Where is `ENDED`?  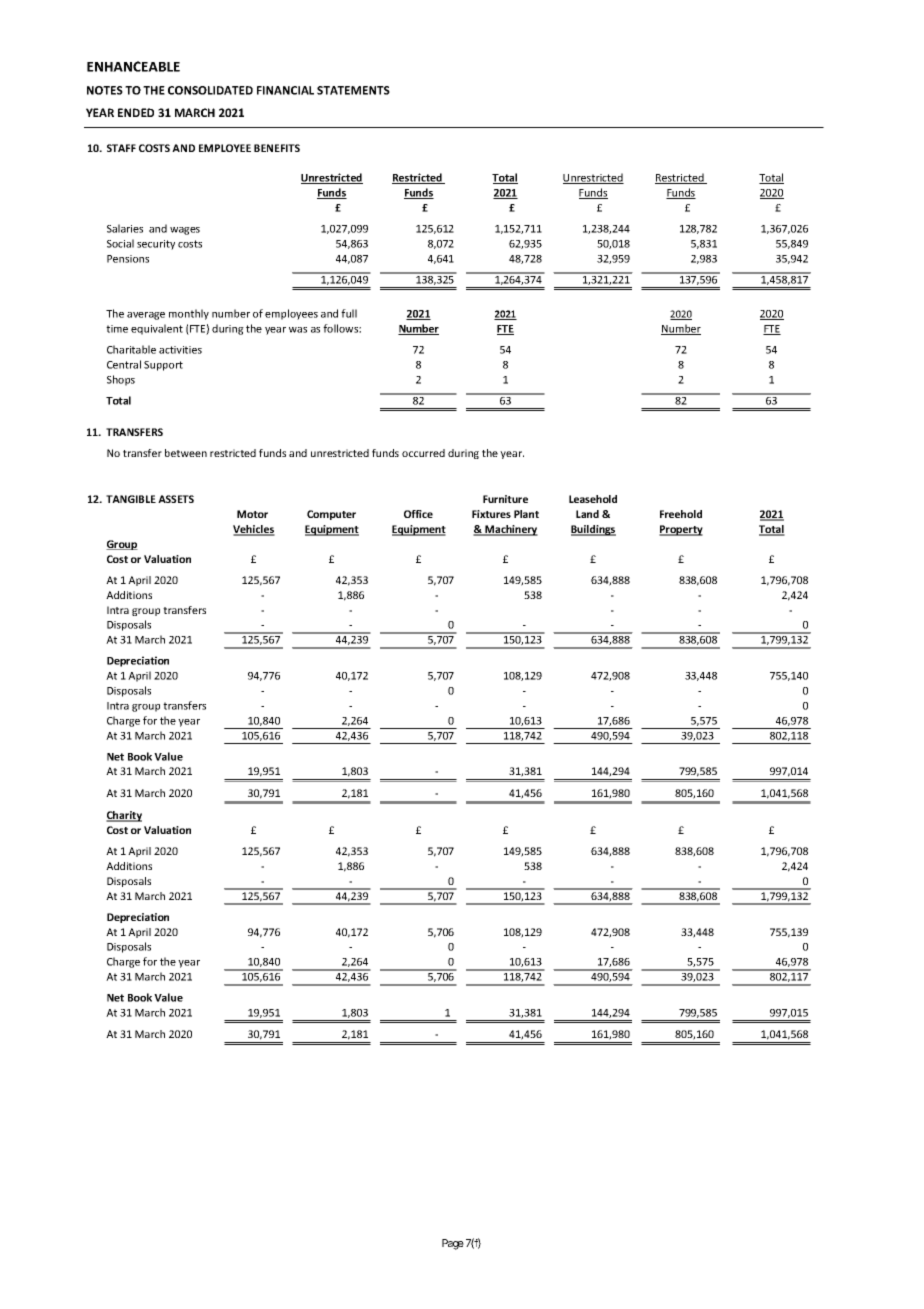 ENDED is located at coordinates (136, 112).
